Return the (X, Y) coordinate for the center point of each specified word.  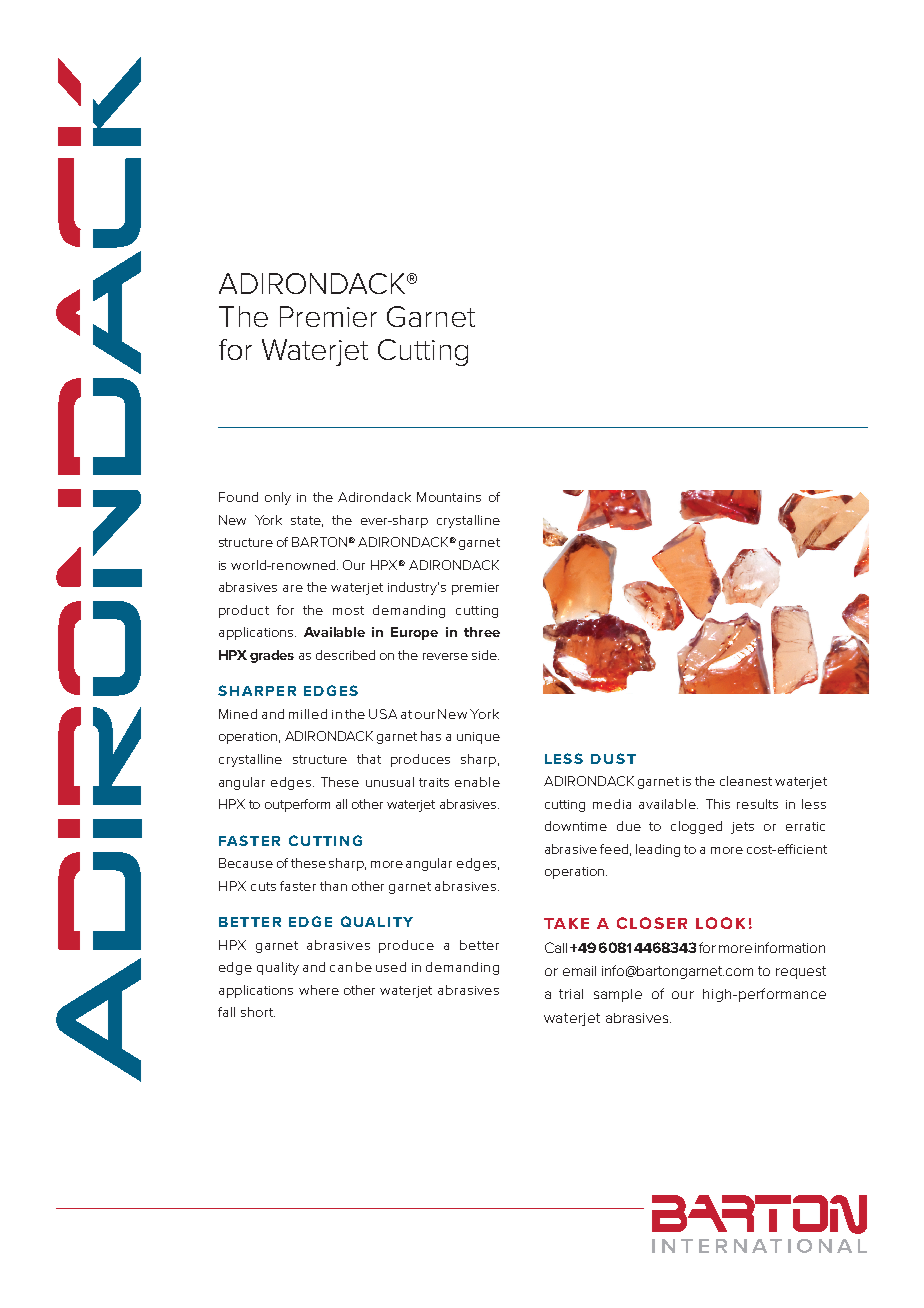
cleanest (746, 781)
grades (272, 656)
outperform (297, 805)
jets (742, 828)
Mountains (449, 497)
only (278, 498)
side (485, 655)
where (319, 990)
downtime (576, 826)
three (482, 632)
